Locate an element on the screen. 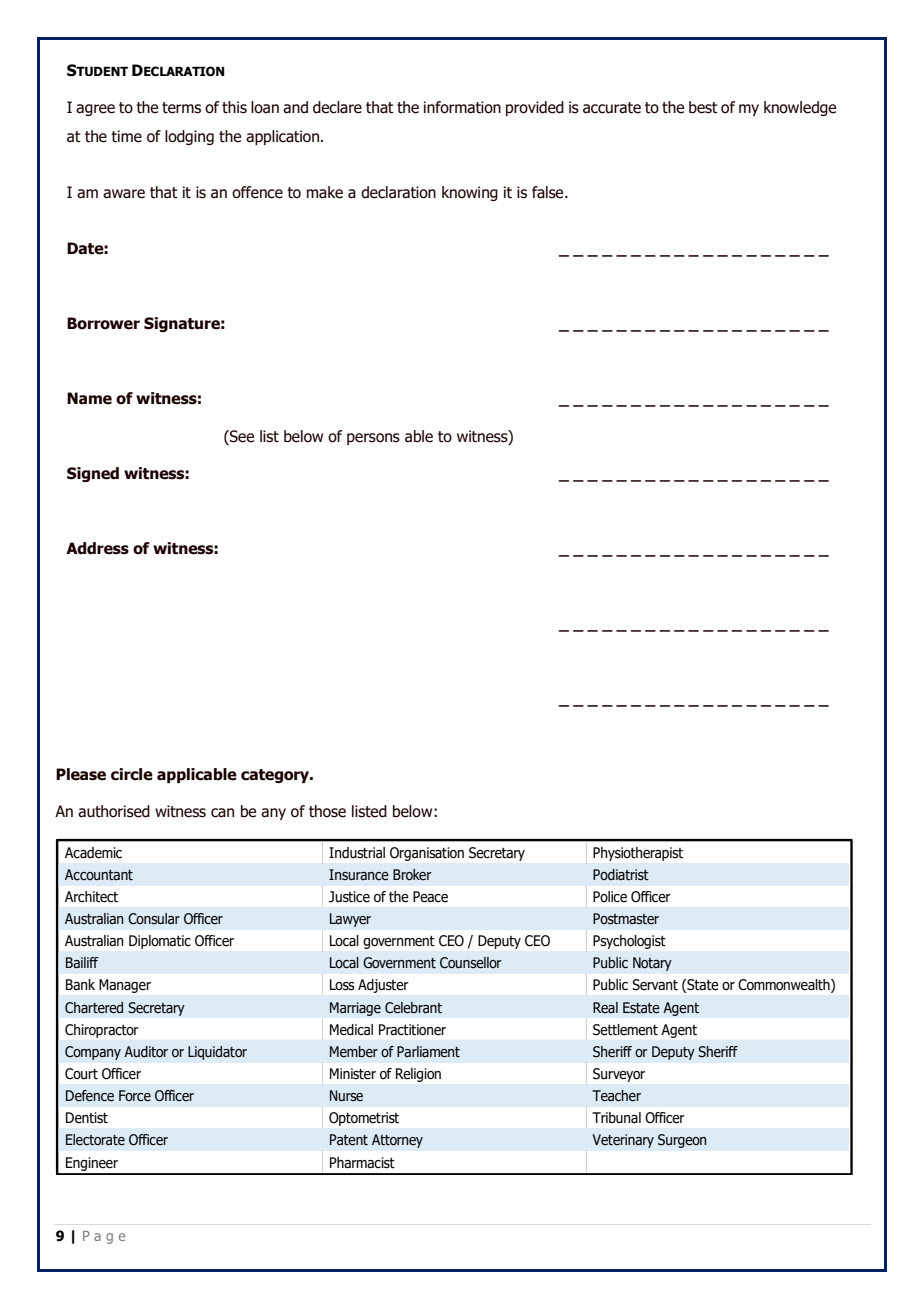  best is located at coordinates (703, 107).
